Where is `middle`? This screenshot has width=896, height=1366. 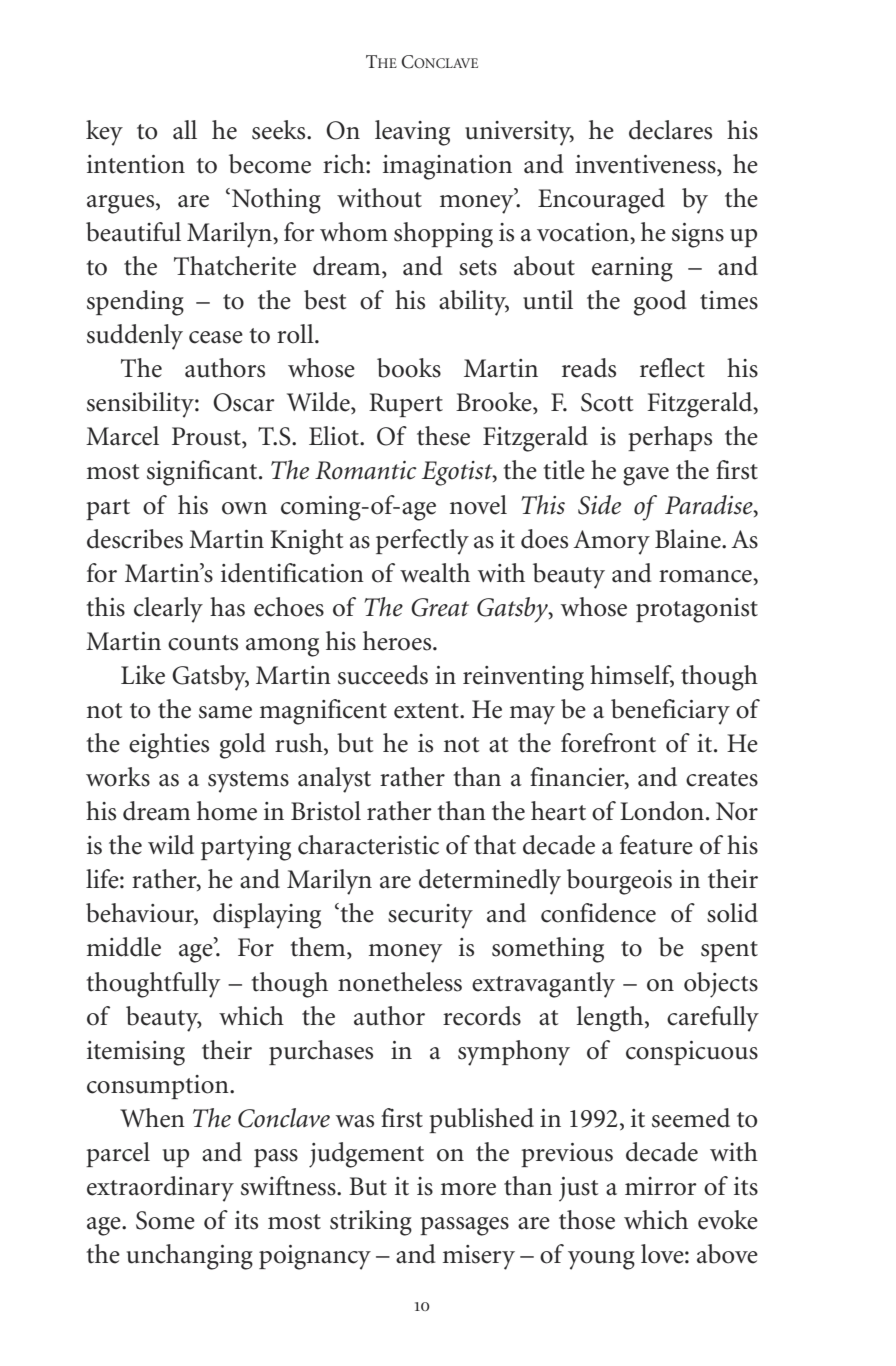 middle is located at coordinates (124, 947).
